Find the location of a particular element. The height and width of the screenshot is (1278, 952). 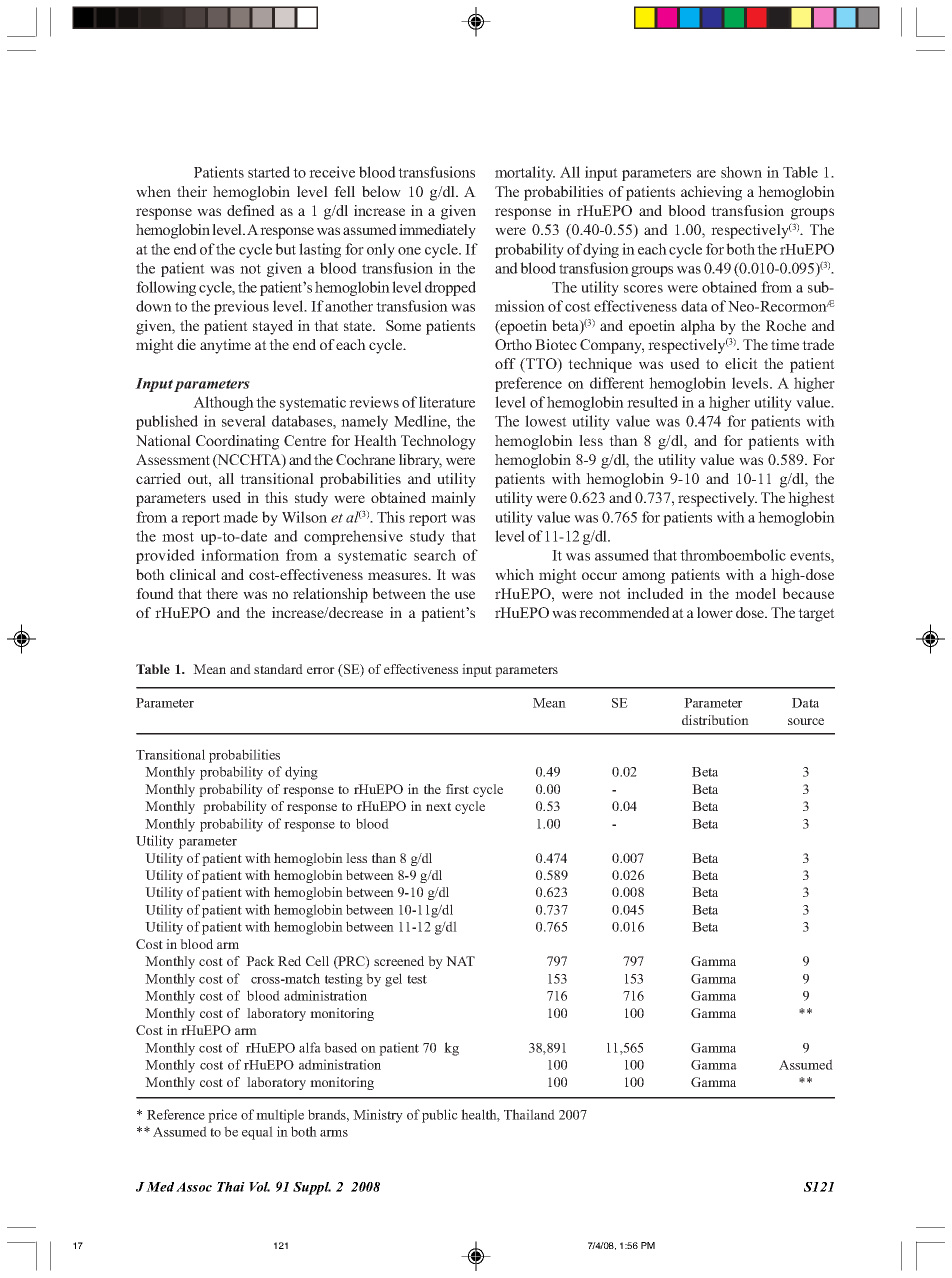

screened is located at coordinates (399, 961).
